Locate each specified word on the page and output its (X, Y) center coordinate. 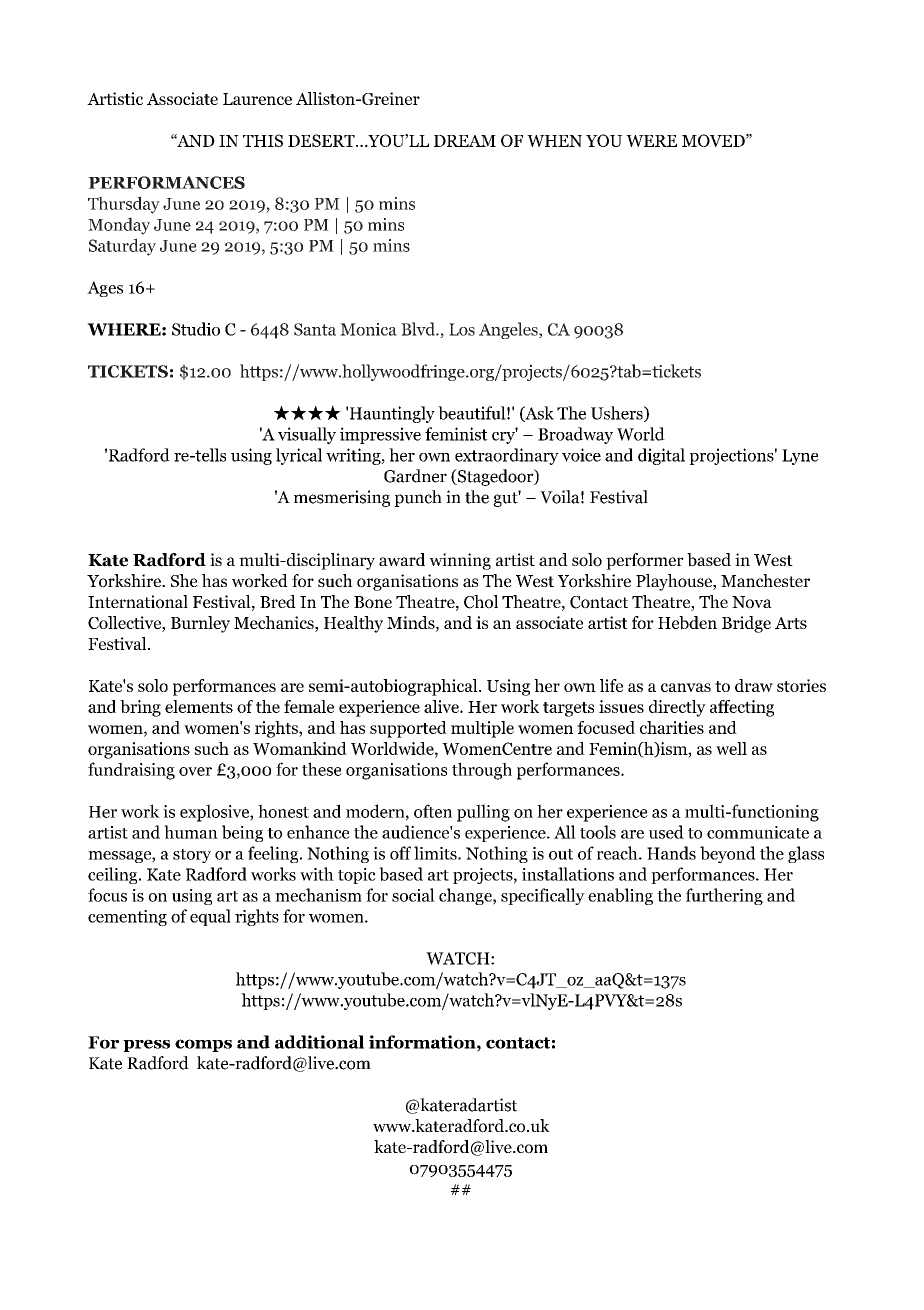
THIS (263, 140)
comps (203, 1045)
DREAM (465, 141)
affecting (742, 708)
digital (661, 456)
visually (307, 435)
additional (319, 1042)
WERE (651, 141)
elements (199, 706)
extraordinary (507, 456)
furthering (724, 896)
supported (408, 729)
